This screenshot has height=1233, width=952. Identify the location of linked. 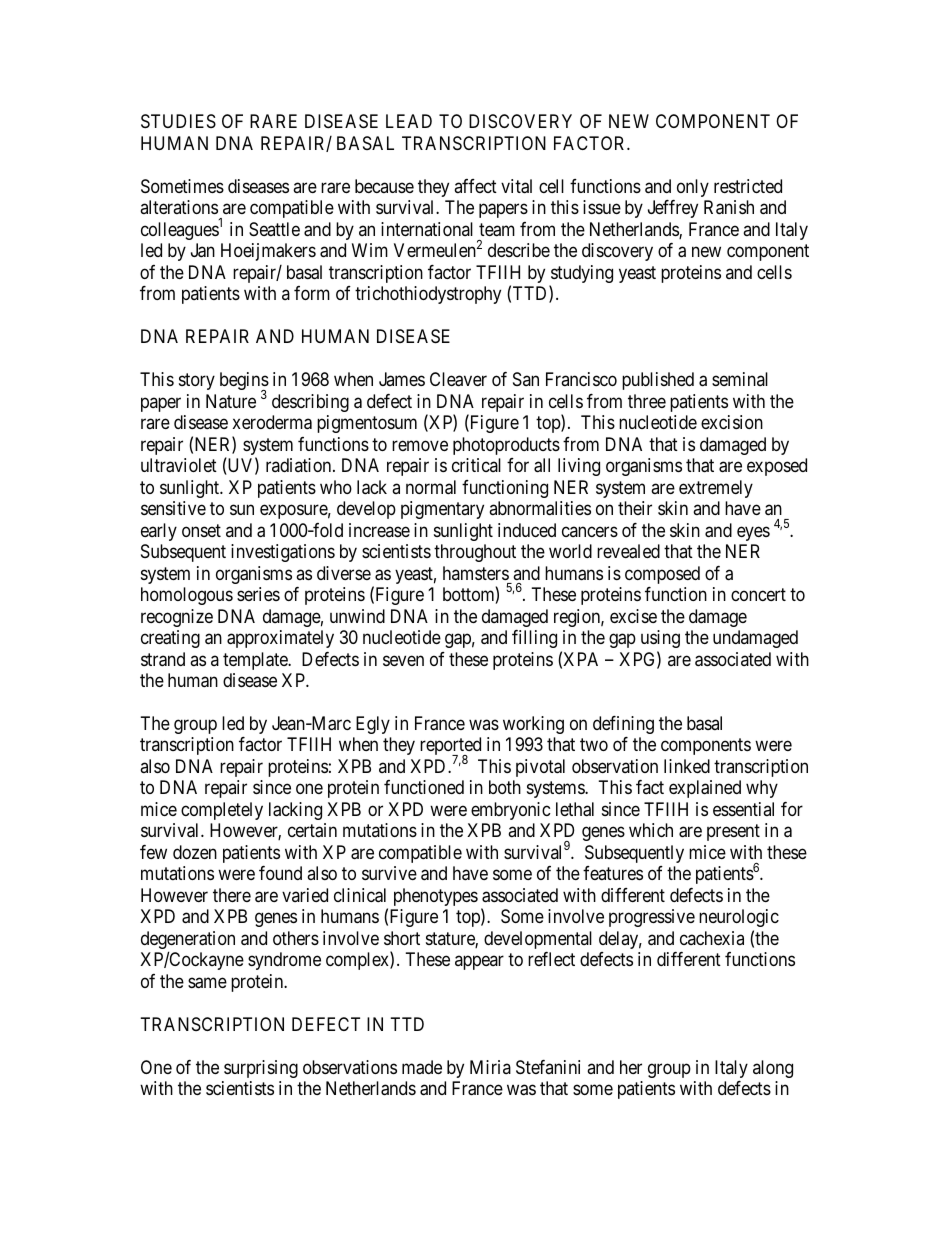
(687, 766).
